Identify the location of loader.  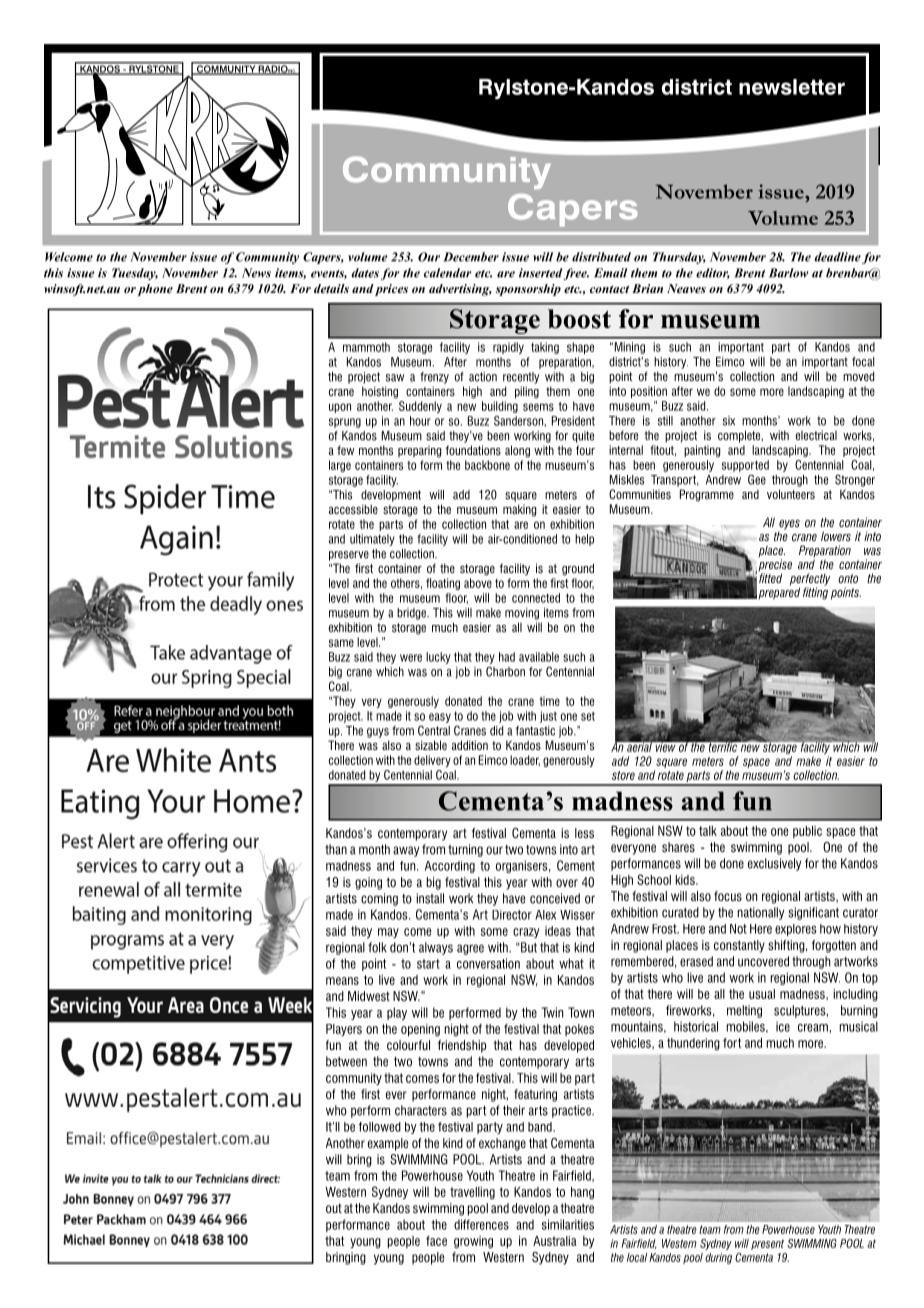
(525, 760).
